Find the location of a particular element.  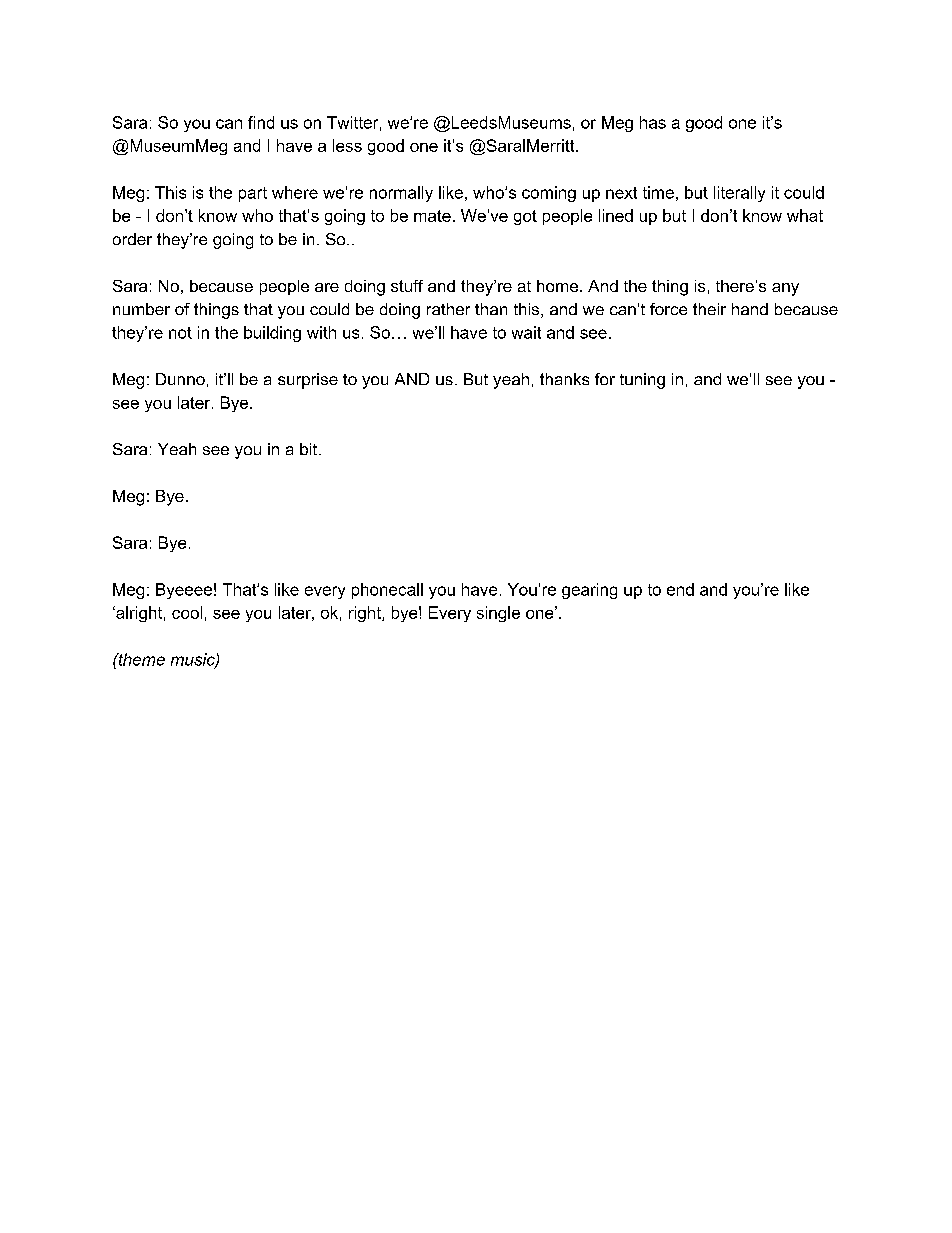

end is located at coordinates (680, 589).
